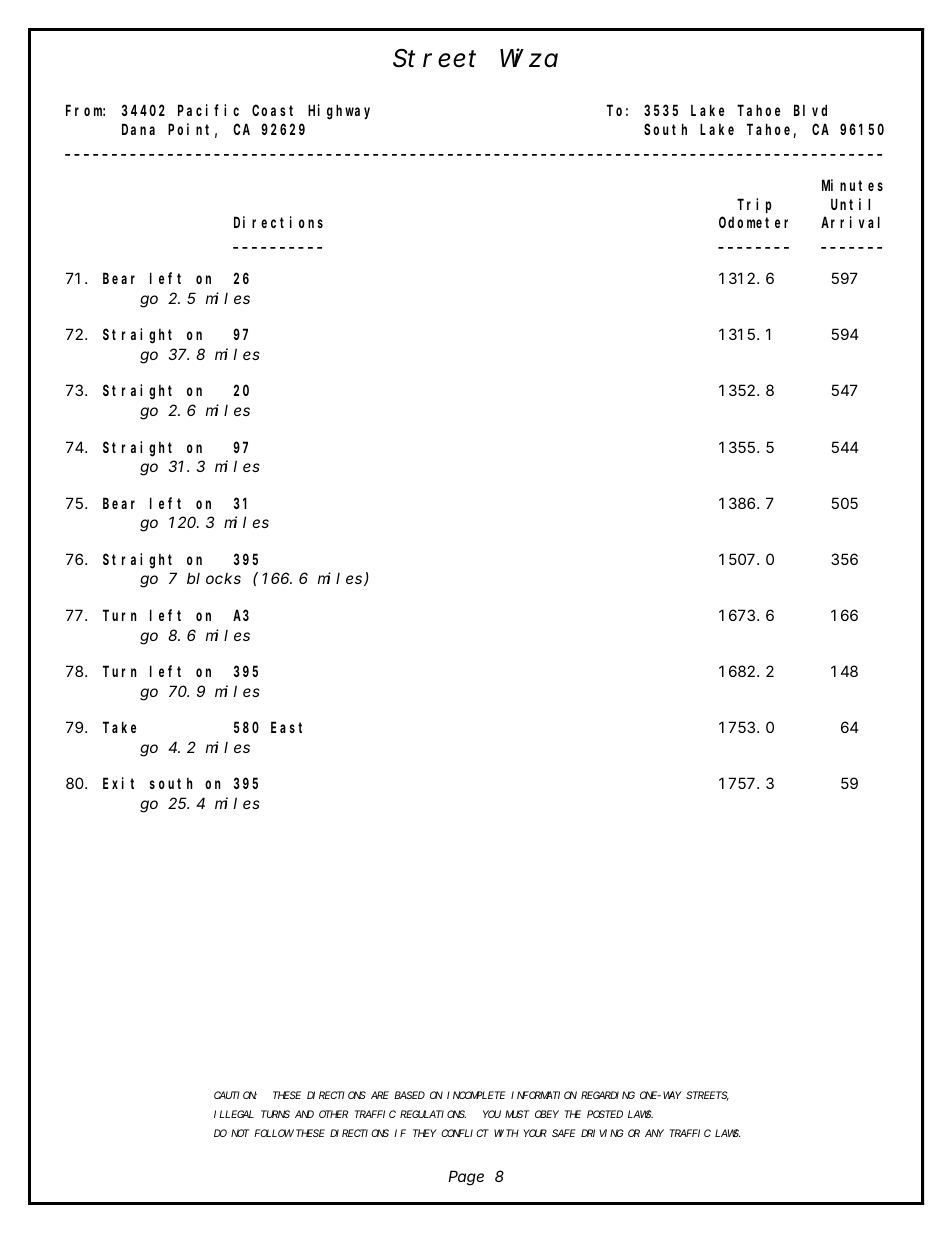  Describe the element at coordinates (119, 727) in the document. I see `Take` at that location.
